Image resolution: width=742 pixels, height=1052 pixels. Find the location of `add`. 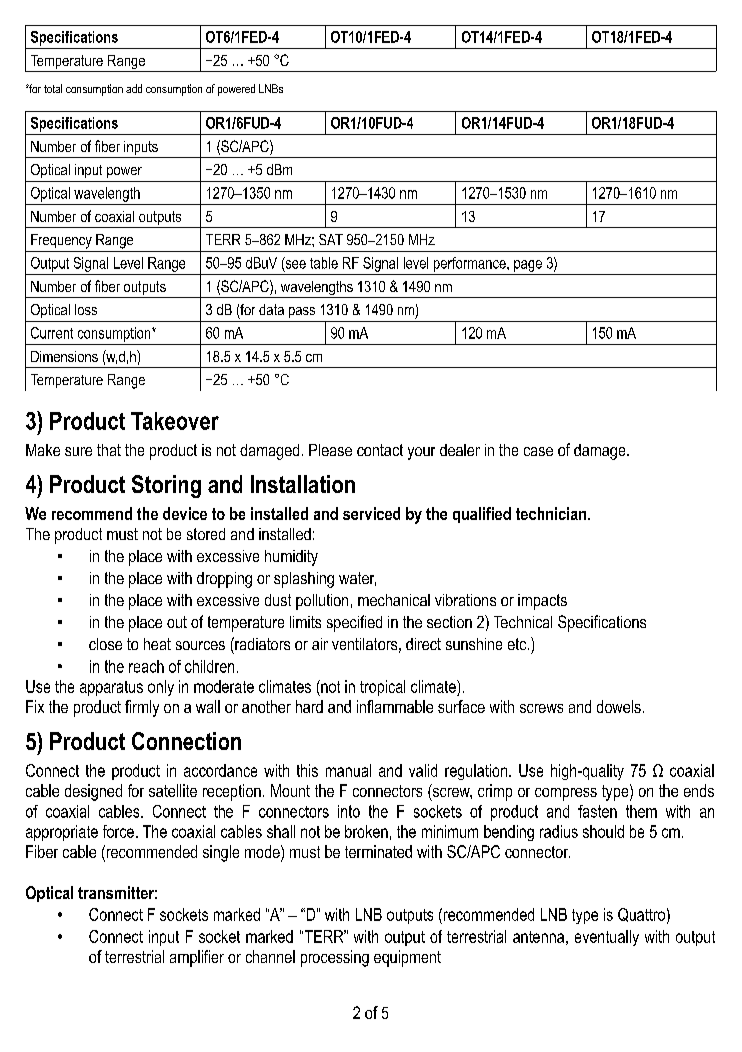

add is located at coordinates (134, 88).
